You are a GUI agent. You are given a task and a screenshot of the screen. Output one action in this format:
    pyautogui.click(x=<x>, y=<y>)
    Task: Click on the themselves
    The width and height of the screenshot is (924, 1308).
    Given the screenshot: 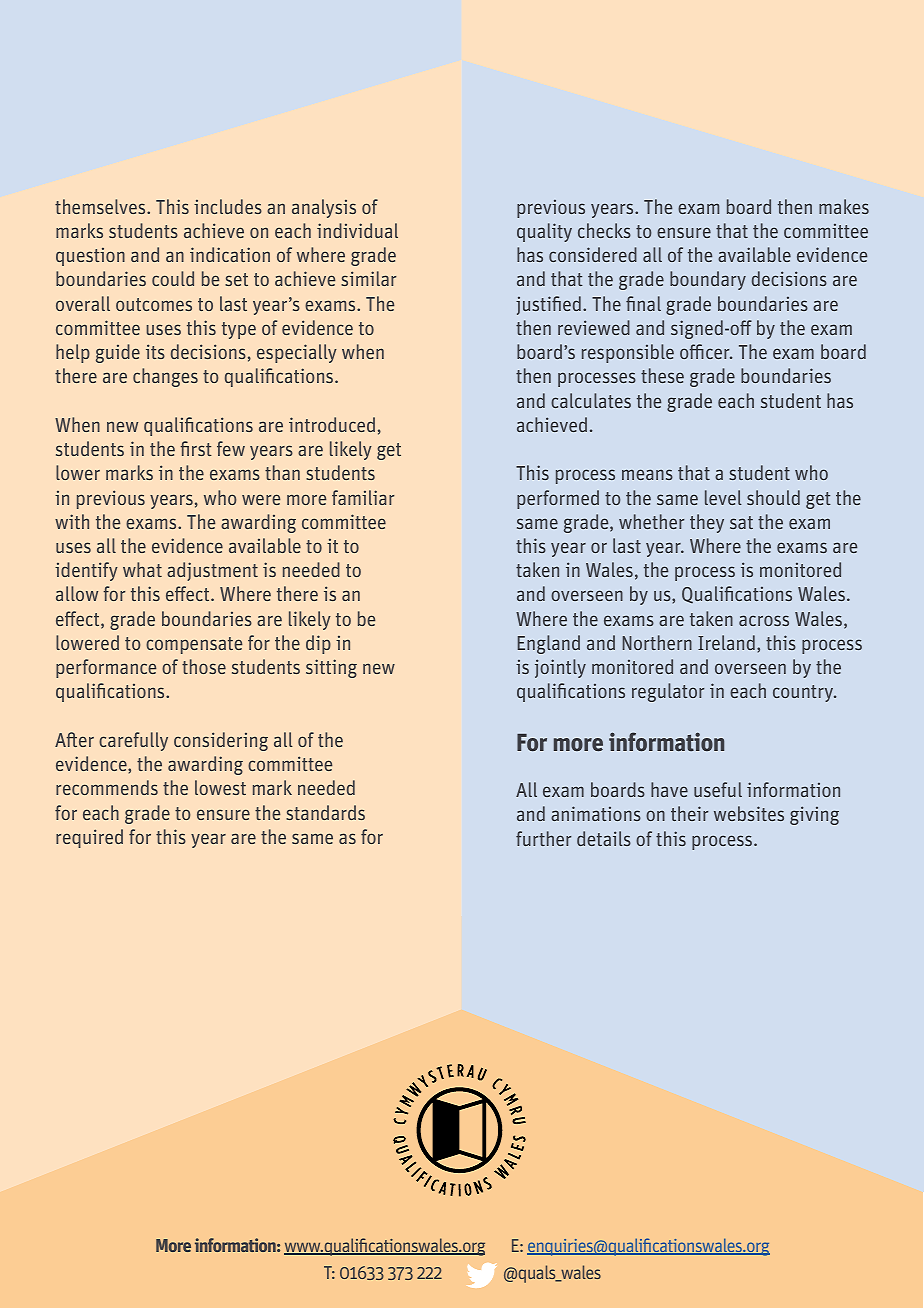 What is the action you would take?
    pyautogui.click(x=101, y=206)
